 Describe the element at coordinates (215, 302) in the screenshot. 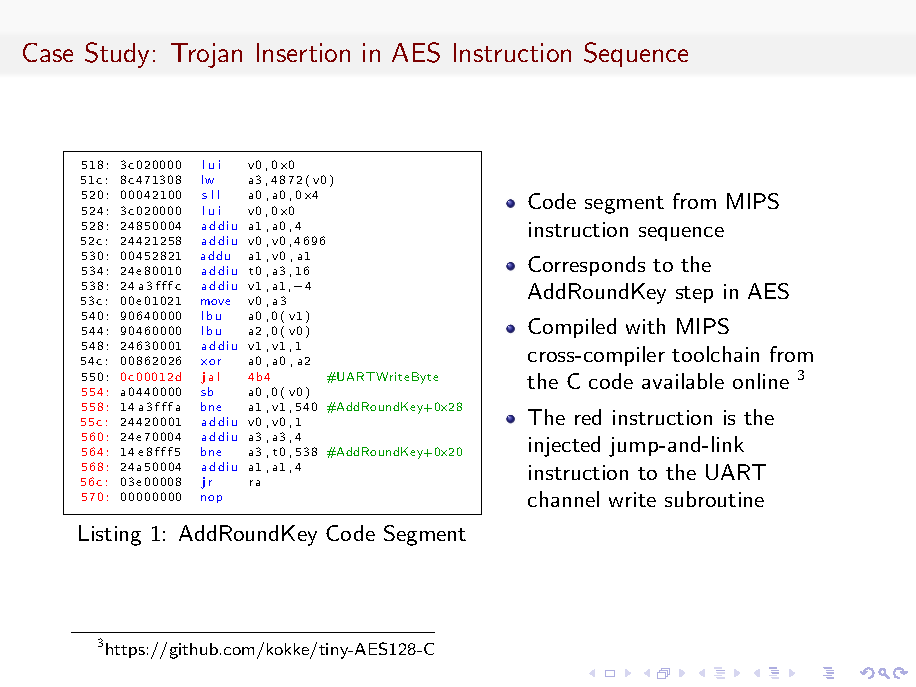

I see `move` at that location.
